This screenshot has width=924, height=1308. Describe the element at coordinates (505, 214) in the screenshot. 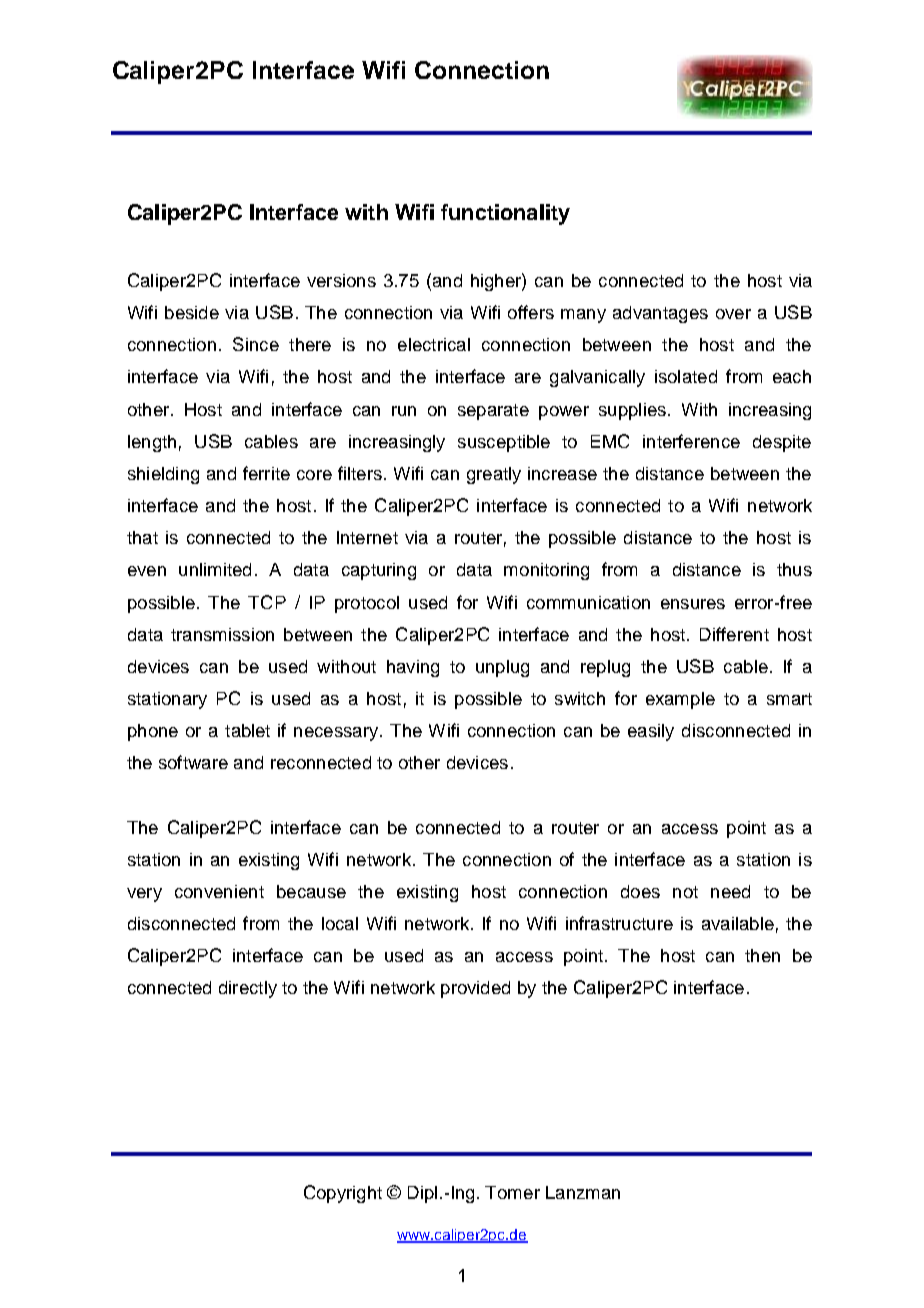

I see `functionality` at that location.
